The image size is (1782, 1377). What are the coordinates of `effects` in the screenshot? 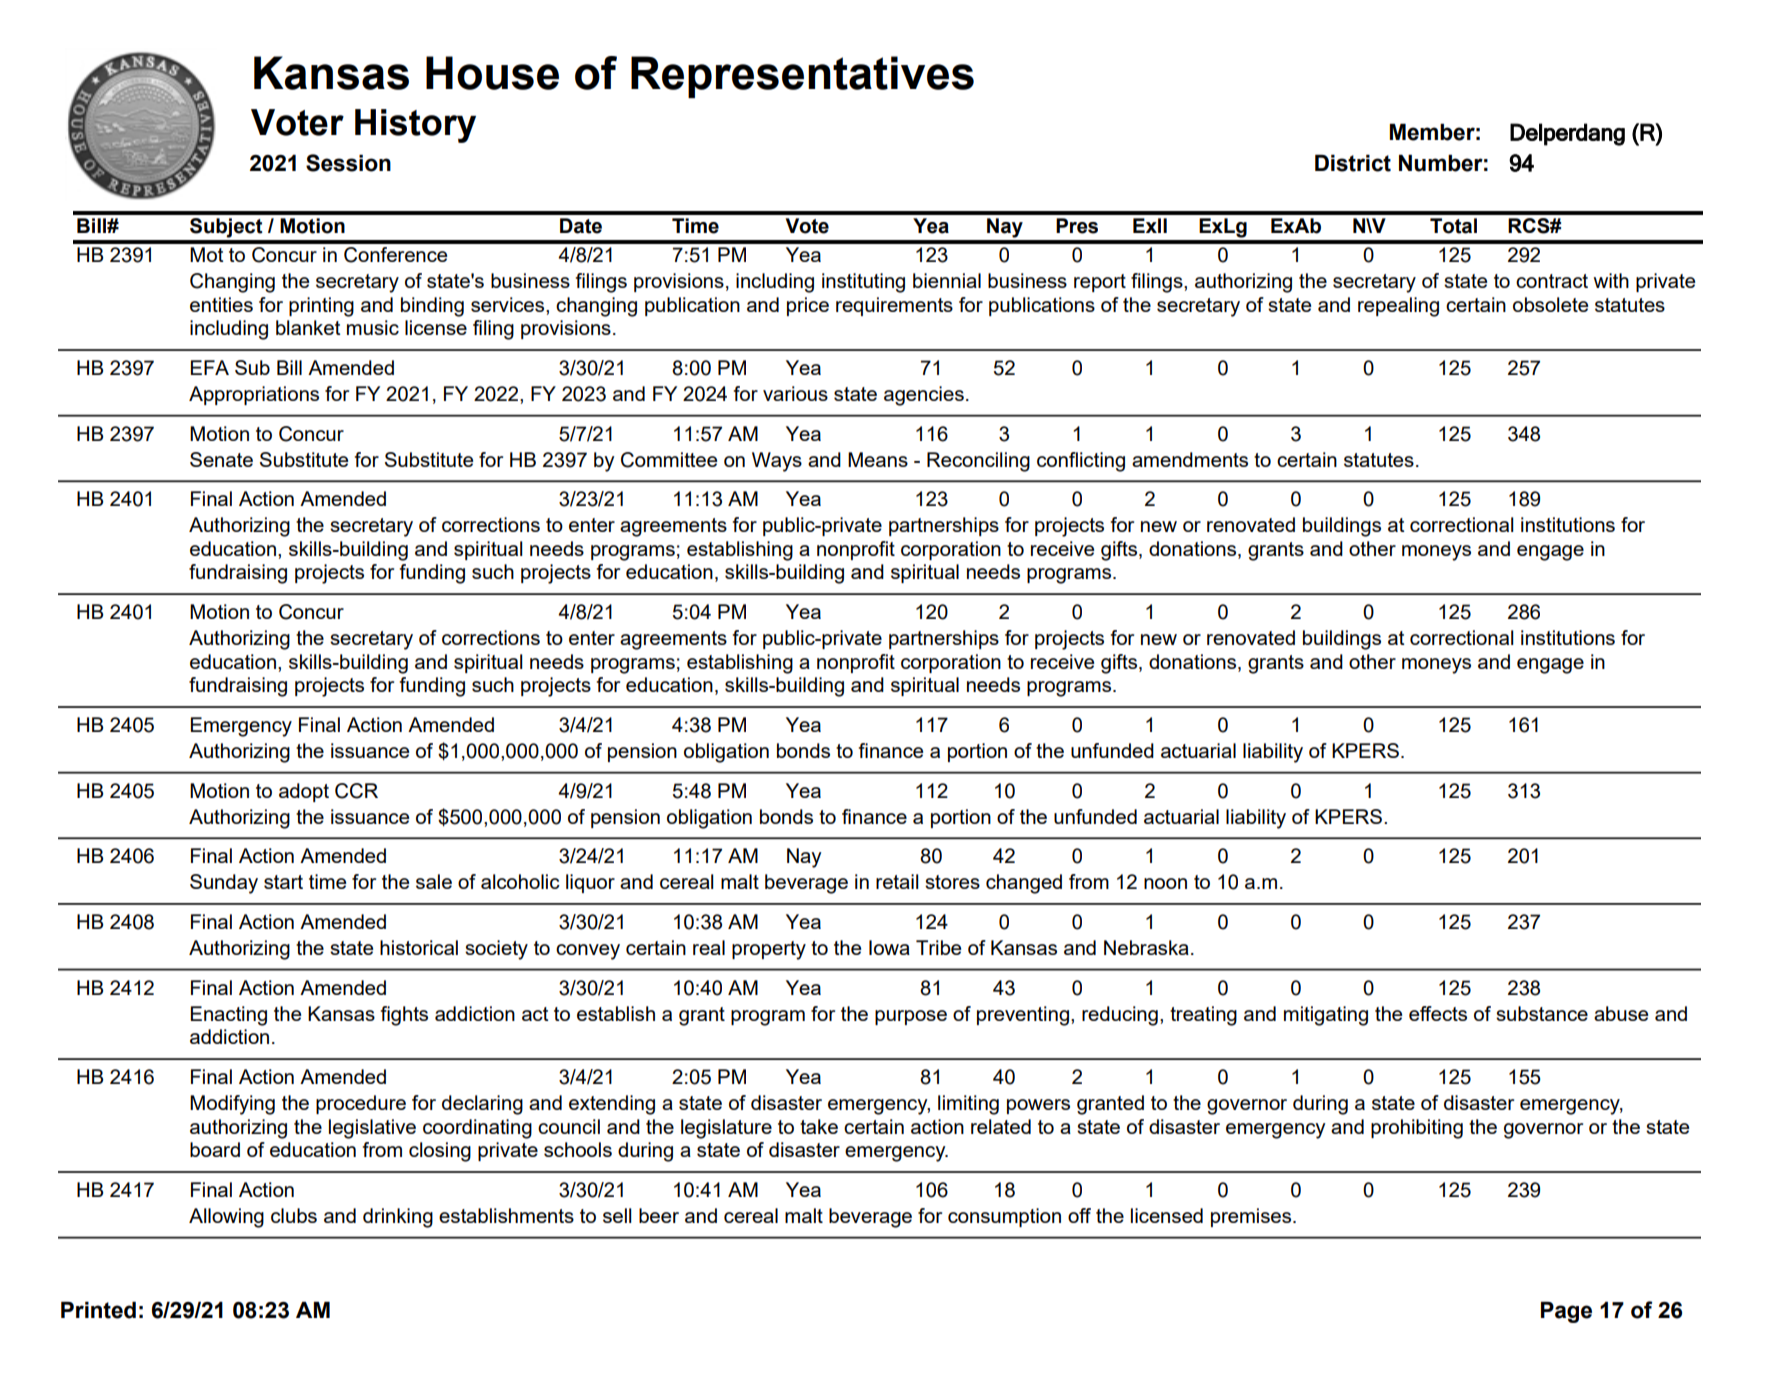 It's located at (1438, 1013).
